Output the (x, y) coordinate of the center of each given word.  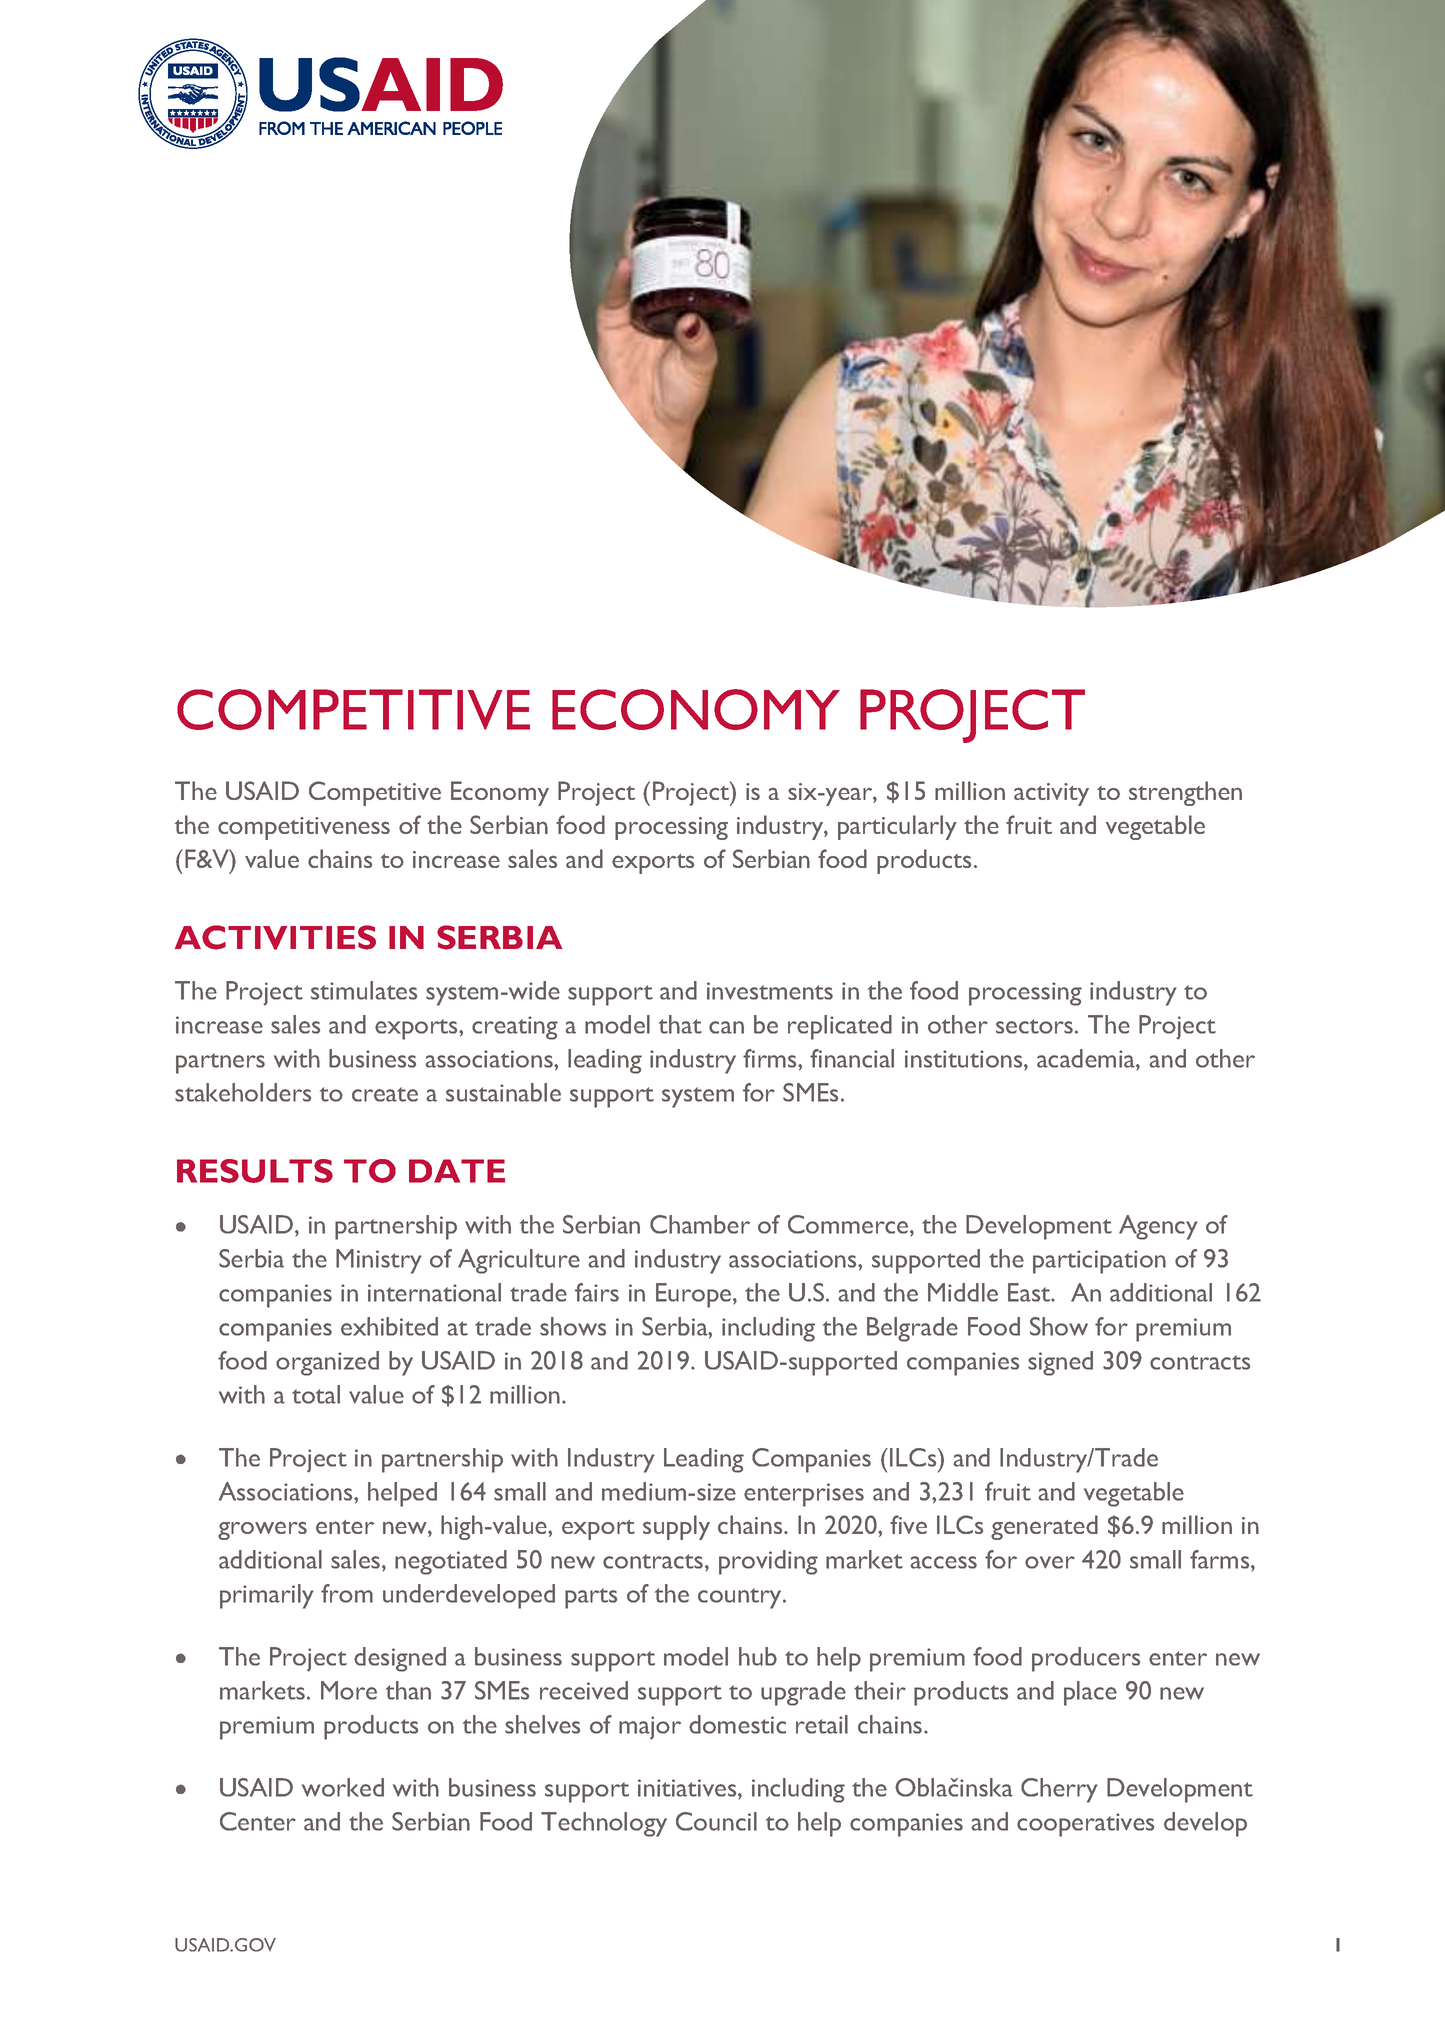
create (385, 1094)
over (1050, 1562)
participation (1099, 1262)
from (347, 1593)
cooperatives (1085, 1825)
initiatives (688, 1789)
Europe (695, 1295)
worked (343, 1787)
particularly (897, 827)
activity (1051, 794)
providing (768, 1562)
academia (1087, 1059)
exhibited (389, 1326)
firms (771, 1058)
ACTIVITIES (275, 937)
